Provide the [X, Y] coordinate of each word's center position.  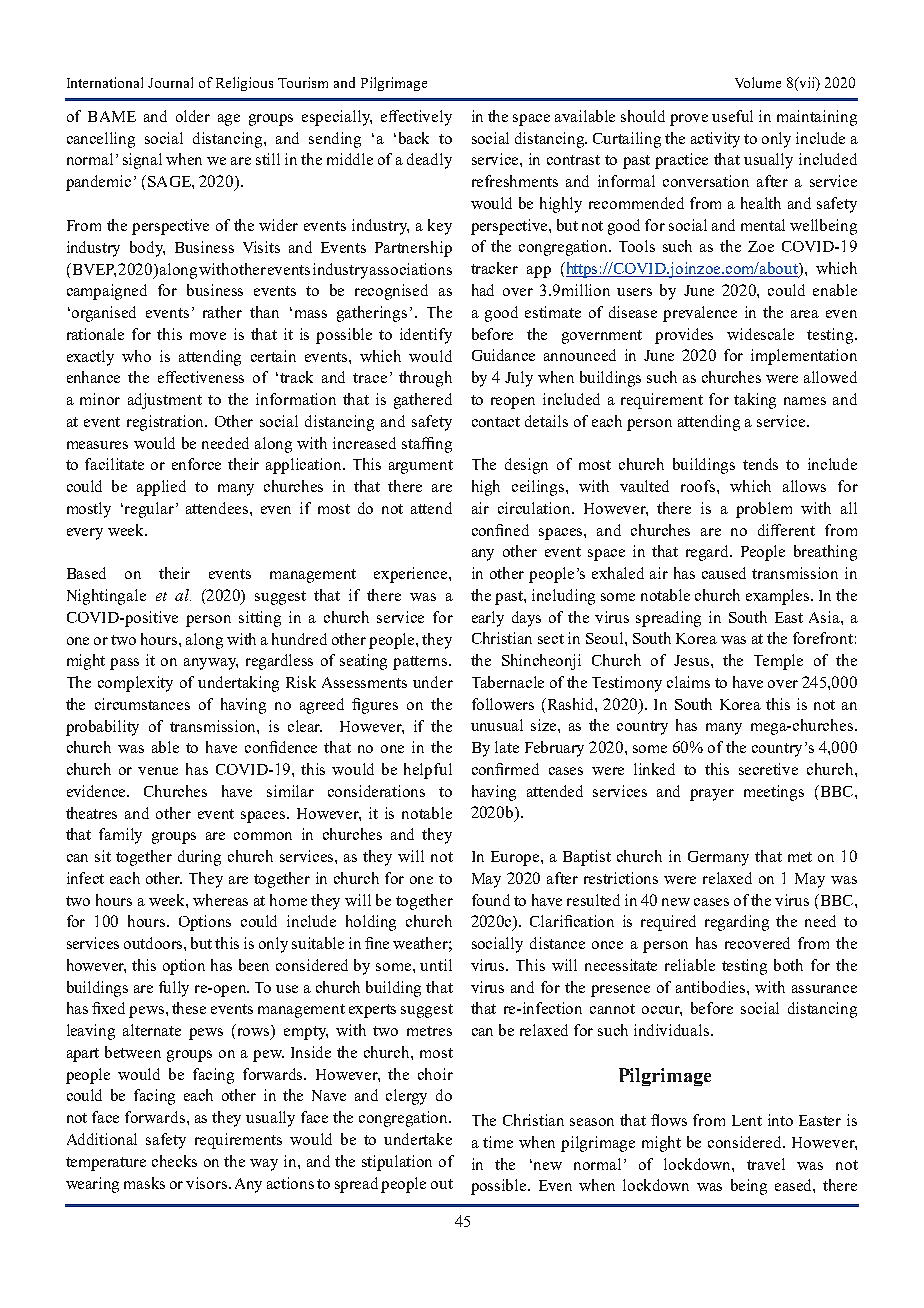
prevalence [700, 314]
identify [426, 336]
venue [158, 771]
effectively [416, 118]
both [788, 965]
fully [174, 989]
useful [732, 116]
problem [764, 510]
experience [412, 575]
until [436, 965]
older [193, 116]
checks [174, 1161]
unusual [497, 725]
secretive [768, 769]
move [208, 336]
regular [149, 510]
